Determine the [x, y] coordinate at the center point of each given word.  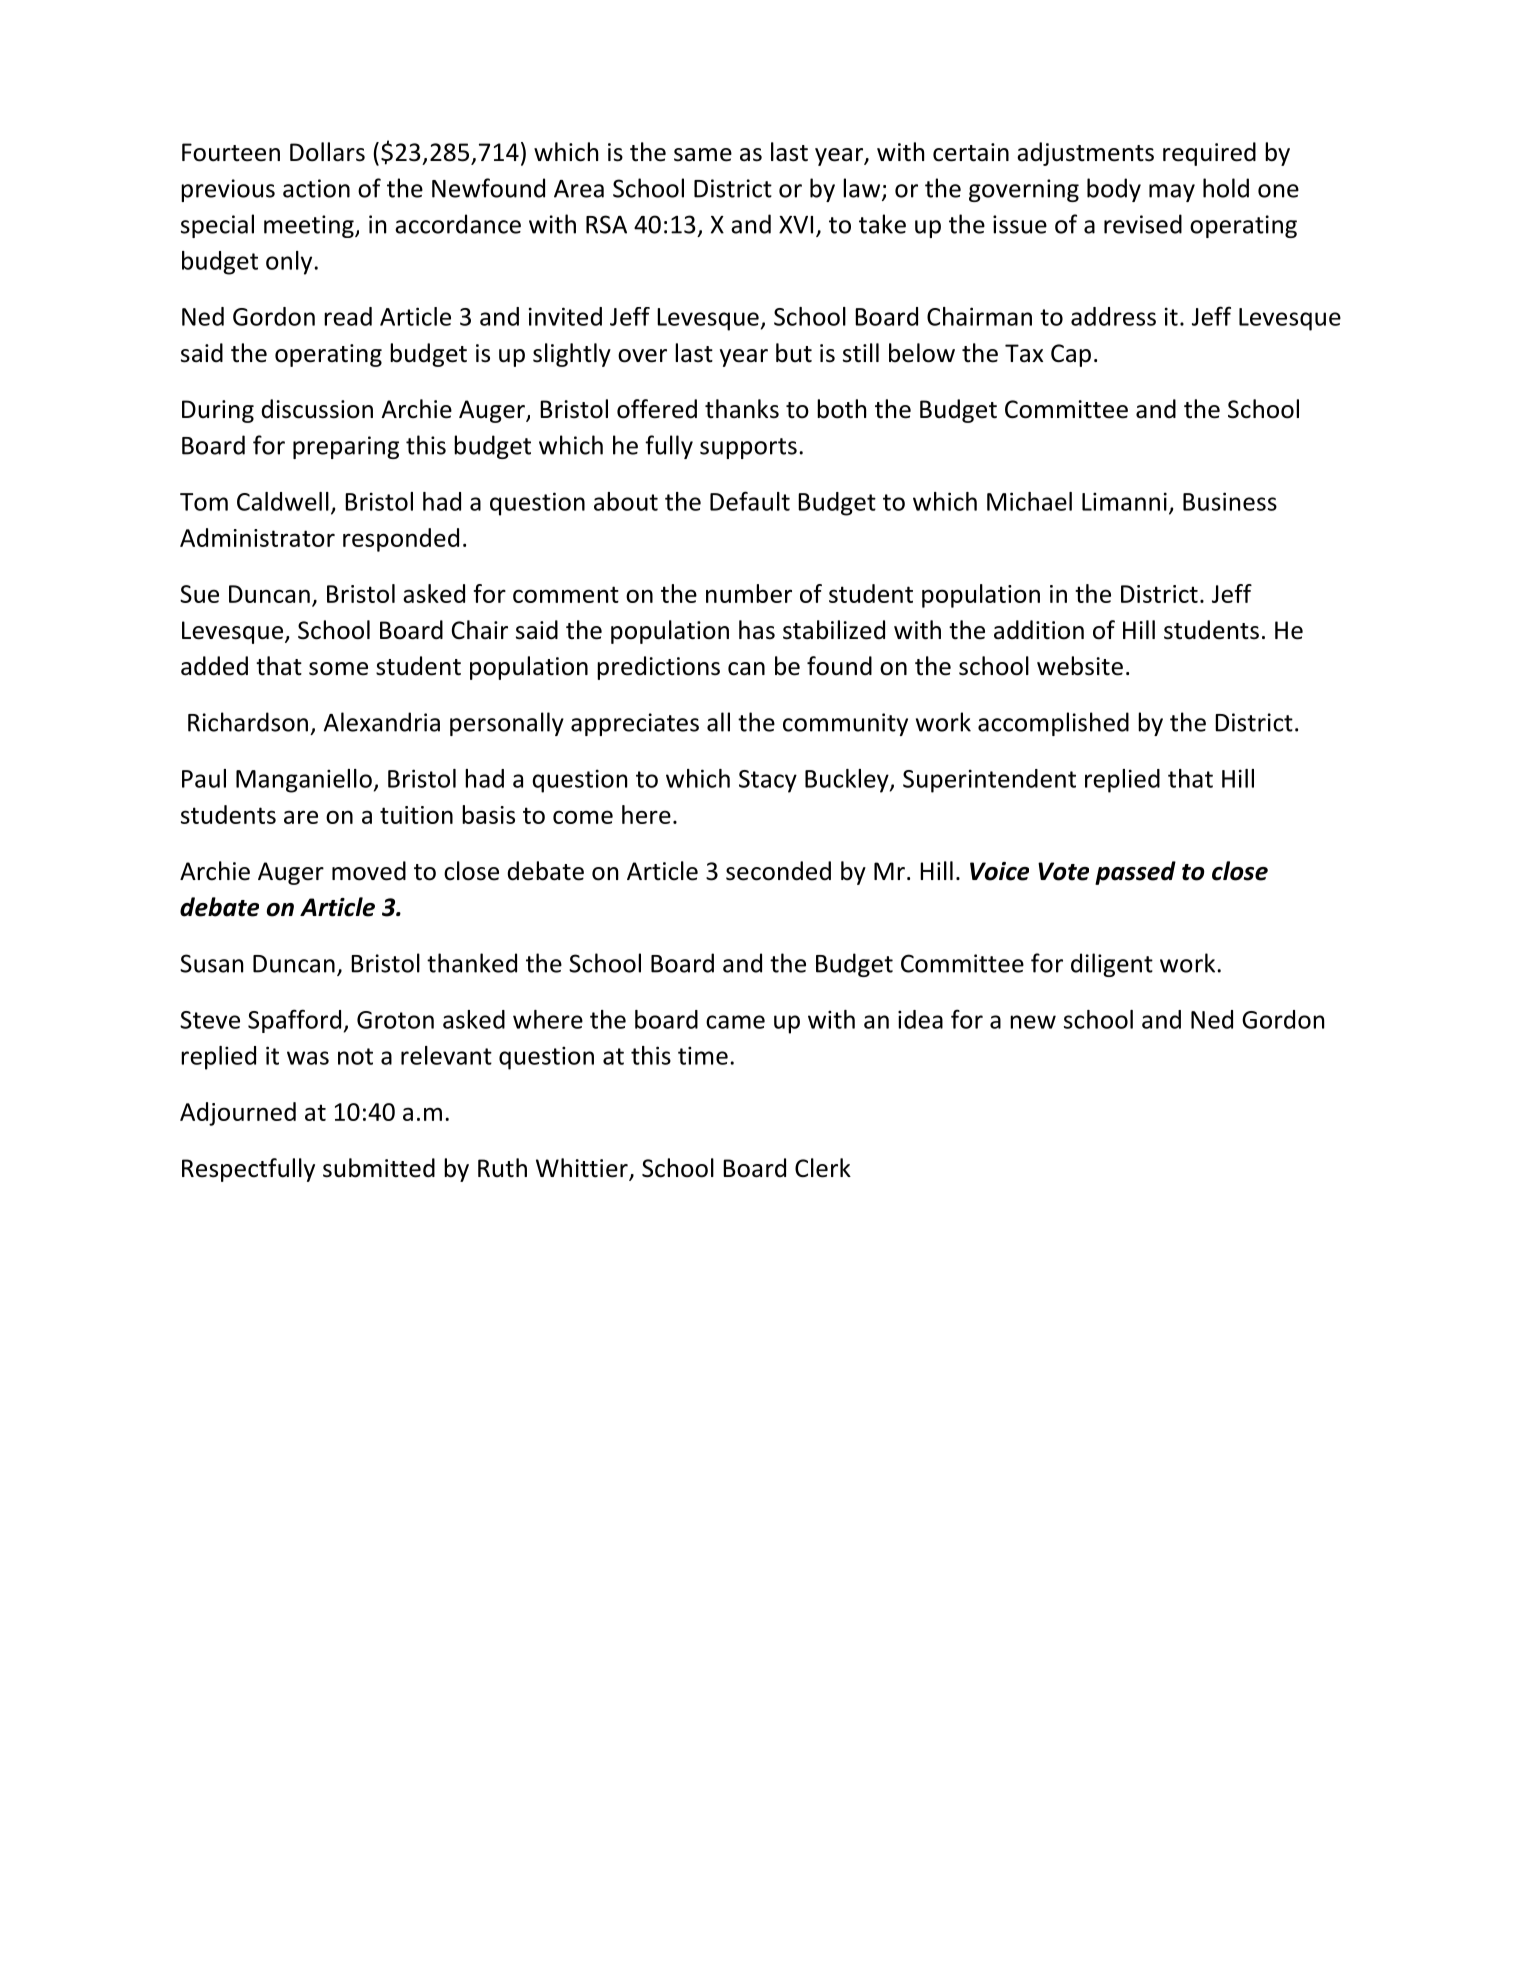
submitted [379, 1168]
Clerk [823, 1168]
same [703, 155]
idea [920, 1019]
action [316, 188]
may [1172, 193]
